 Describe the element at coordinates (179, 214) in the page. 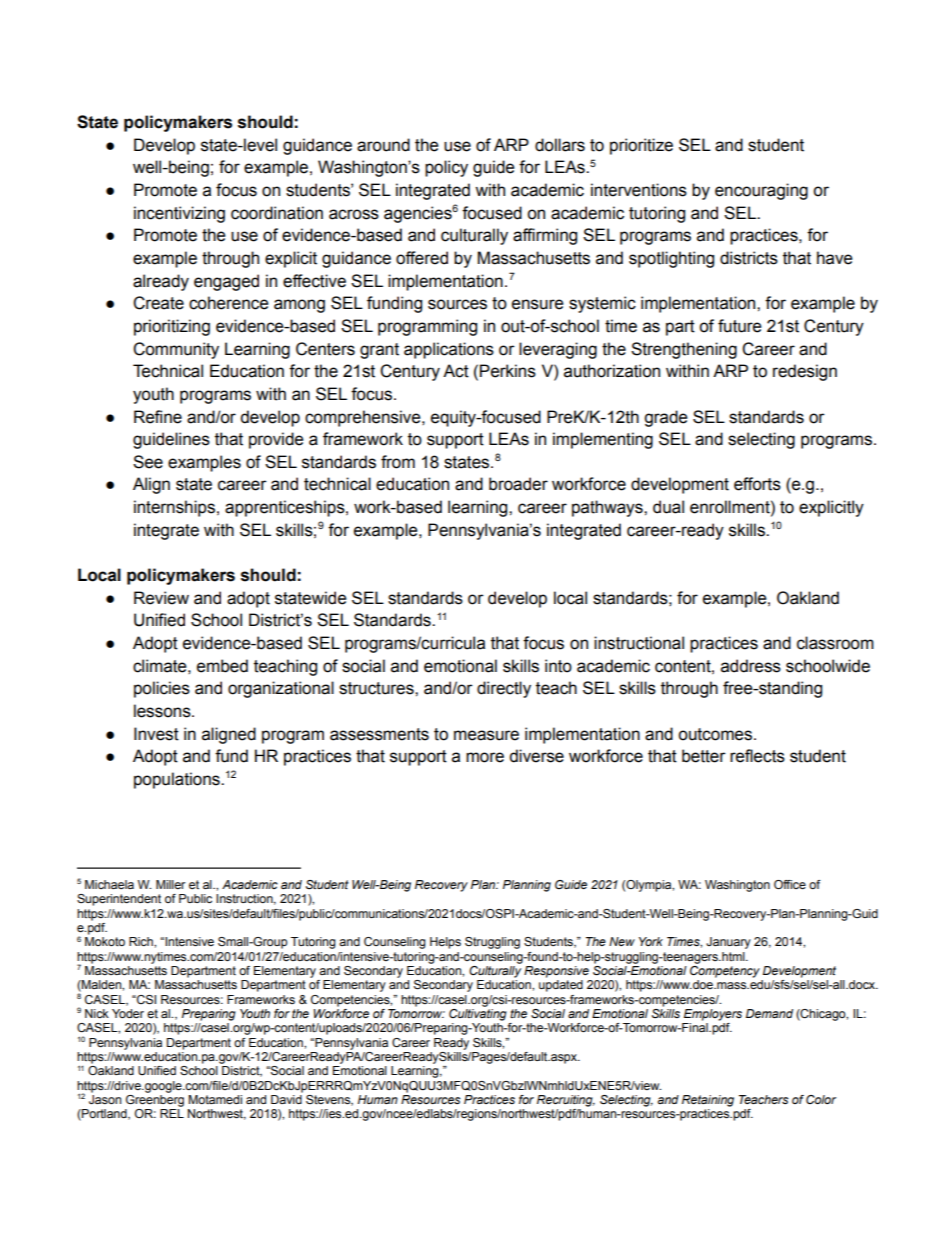

I see `incentivizing` at that location.
